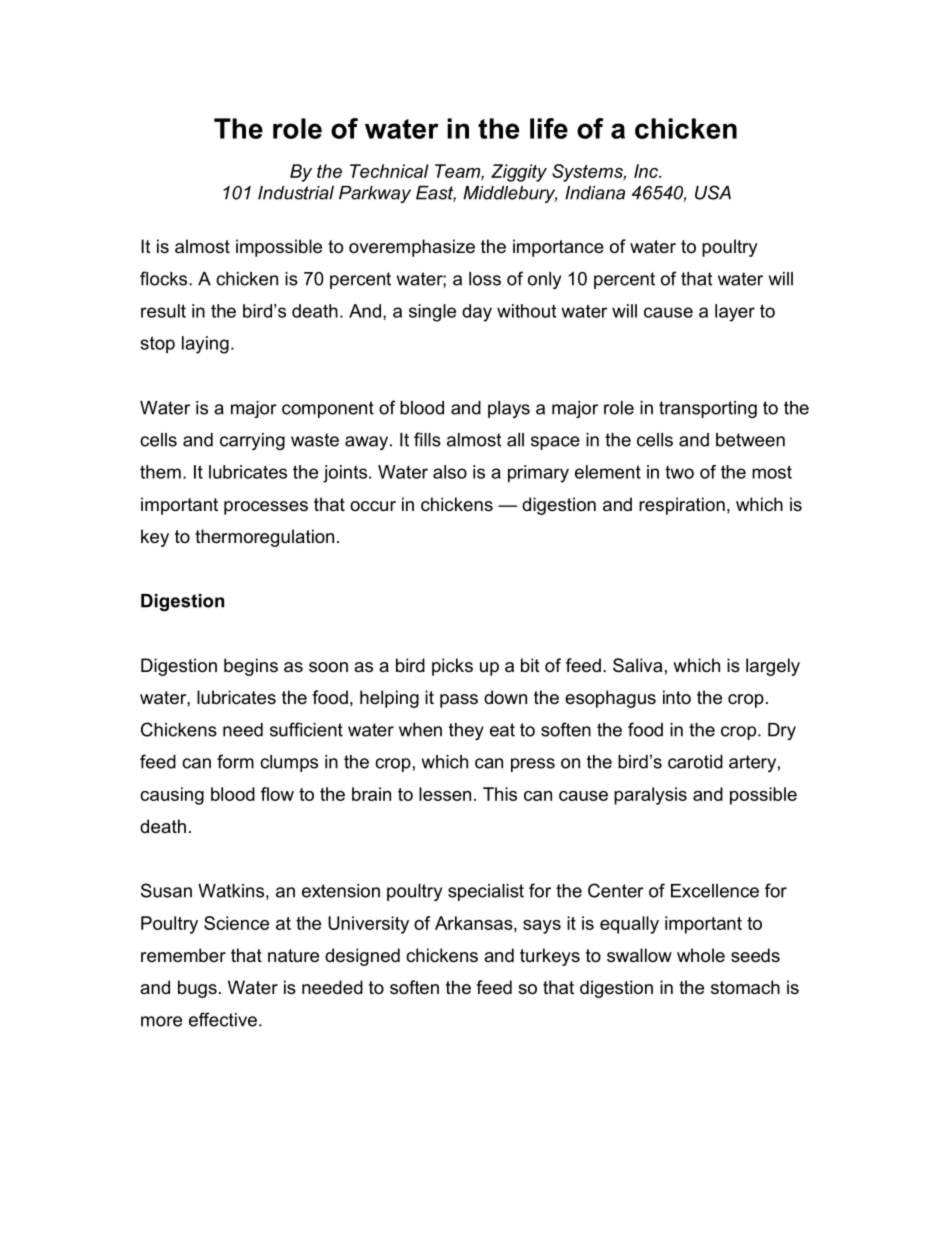 The image size is (952, 1233). What do you see at coordinates (197, 989) in the page?
I see `bugs` at bounding box center [197, 989].
